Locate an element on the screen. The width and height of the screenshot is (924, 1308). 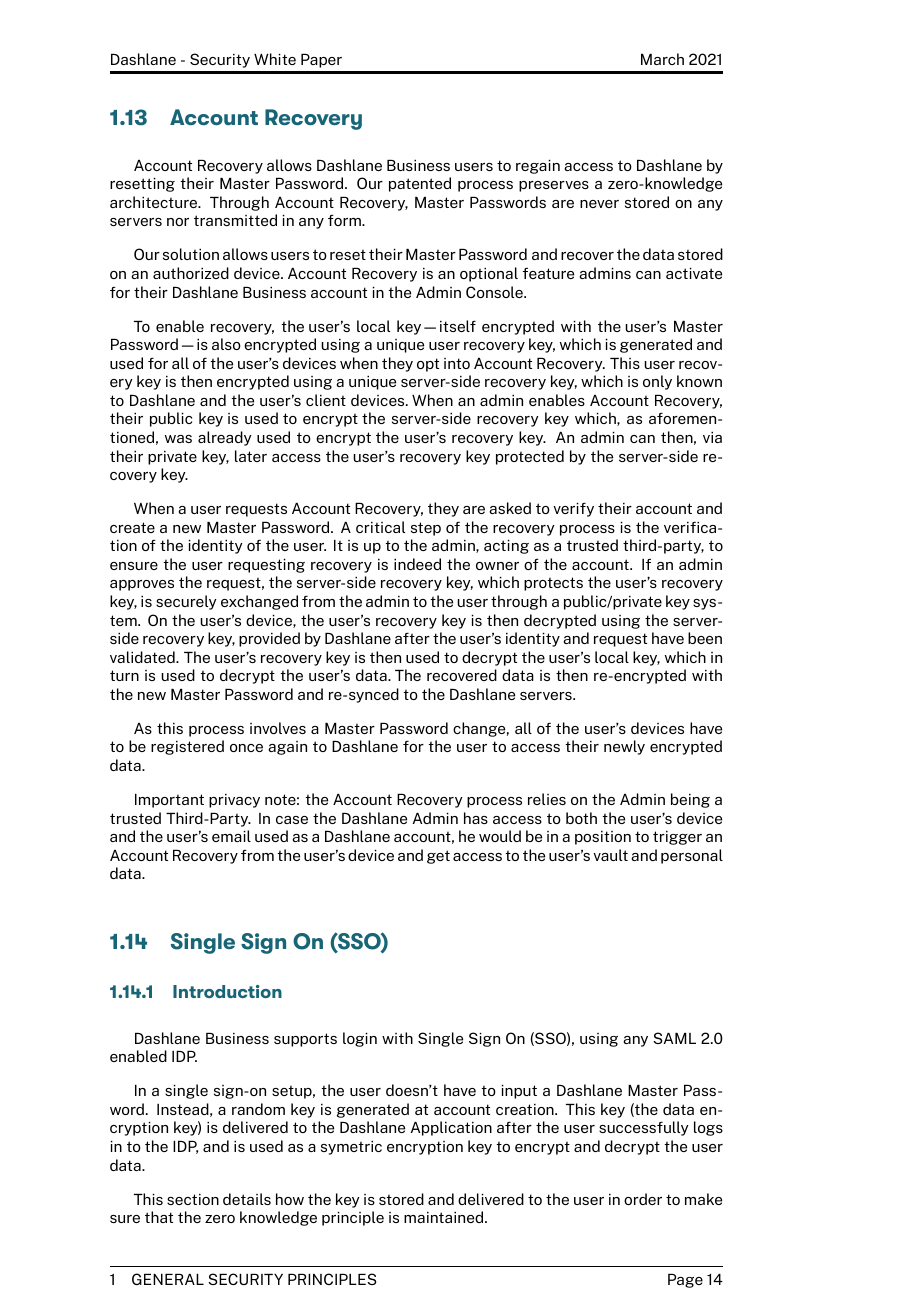
into is located at coordinates (457, 363).
